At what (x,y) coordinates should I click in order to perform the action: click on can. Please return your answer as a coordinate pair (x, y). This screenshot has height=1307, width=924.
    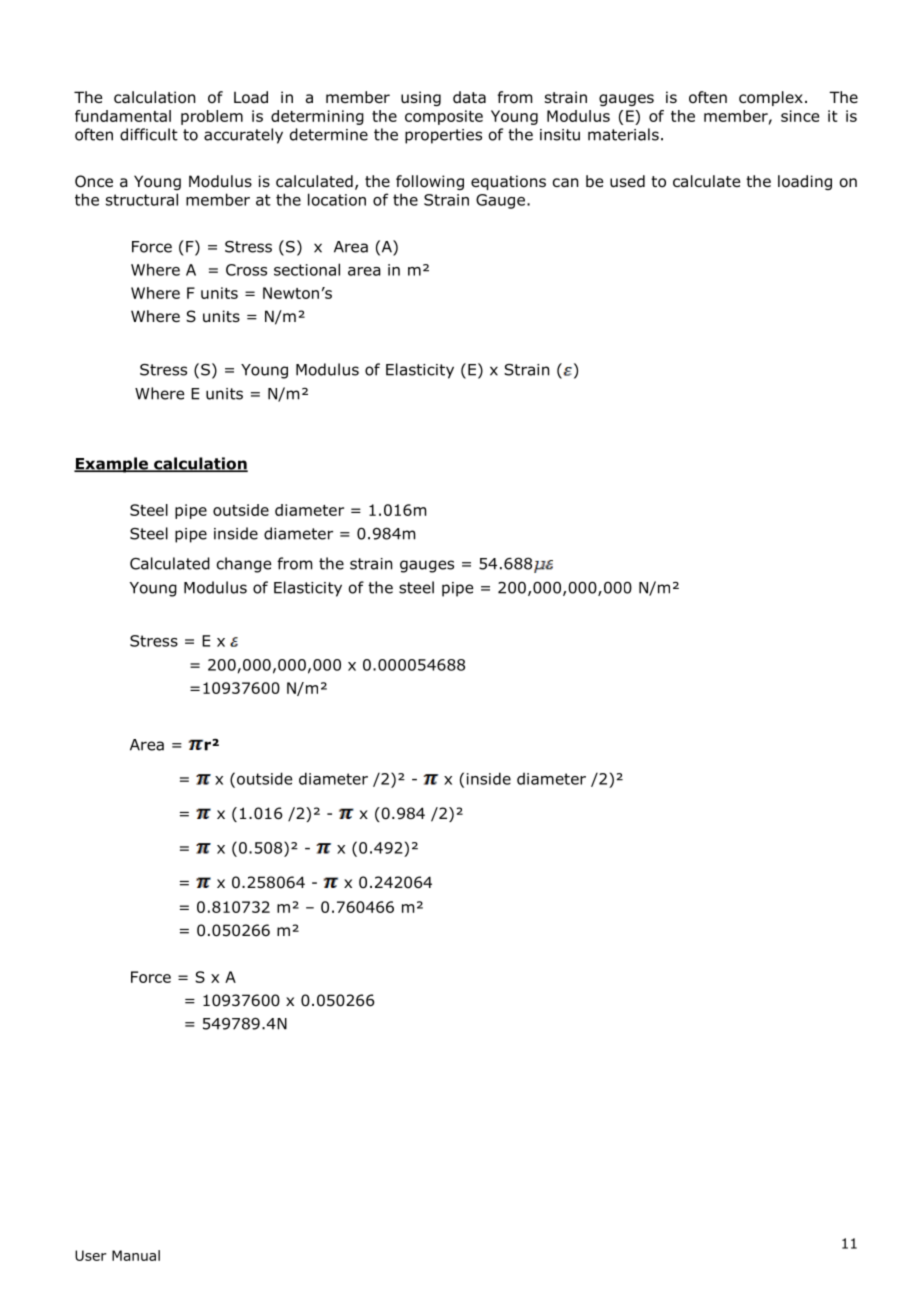
    Looking at the image, I should click on (565, 182).
